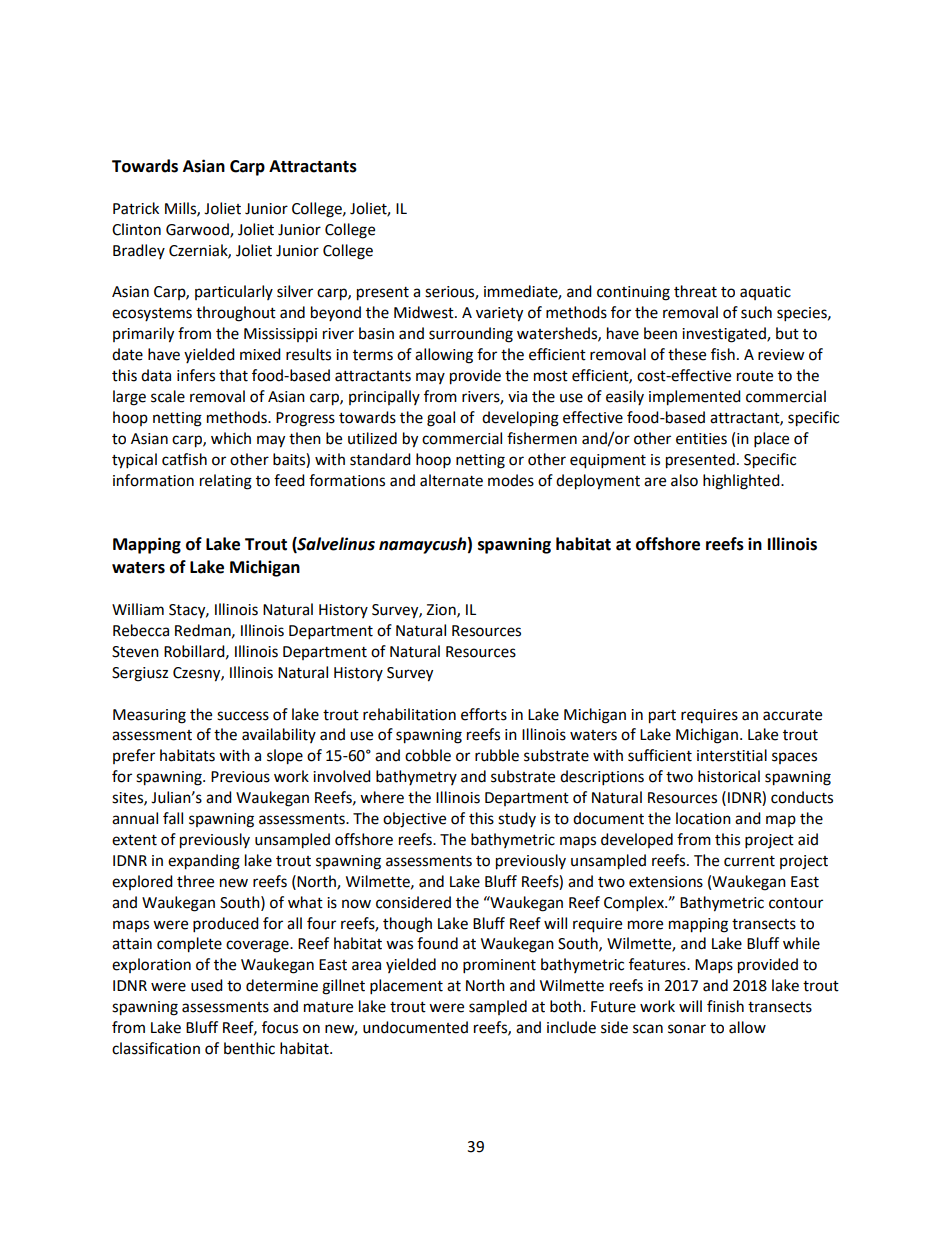 Image resolution: width=952 pixels, height=1233 pixels. What do you see at coordinates (499, 966) in the page?
I see `prominent` at bounding box center [499, 966].
